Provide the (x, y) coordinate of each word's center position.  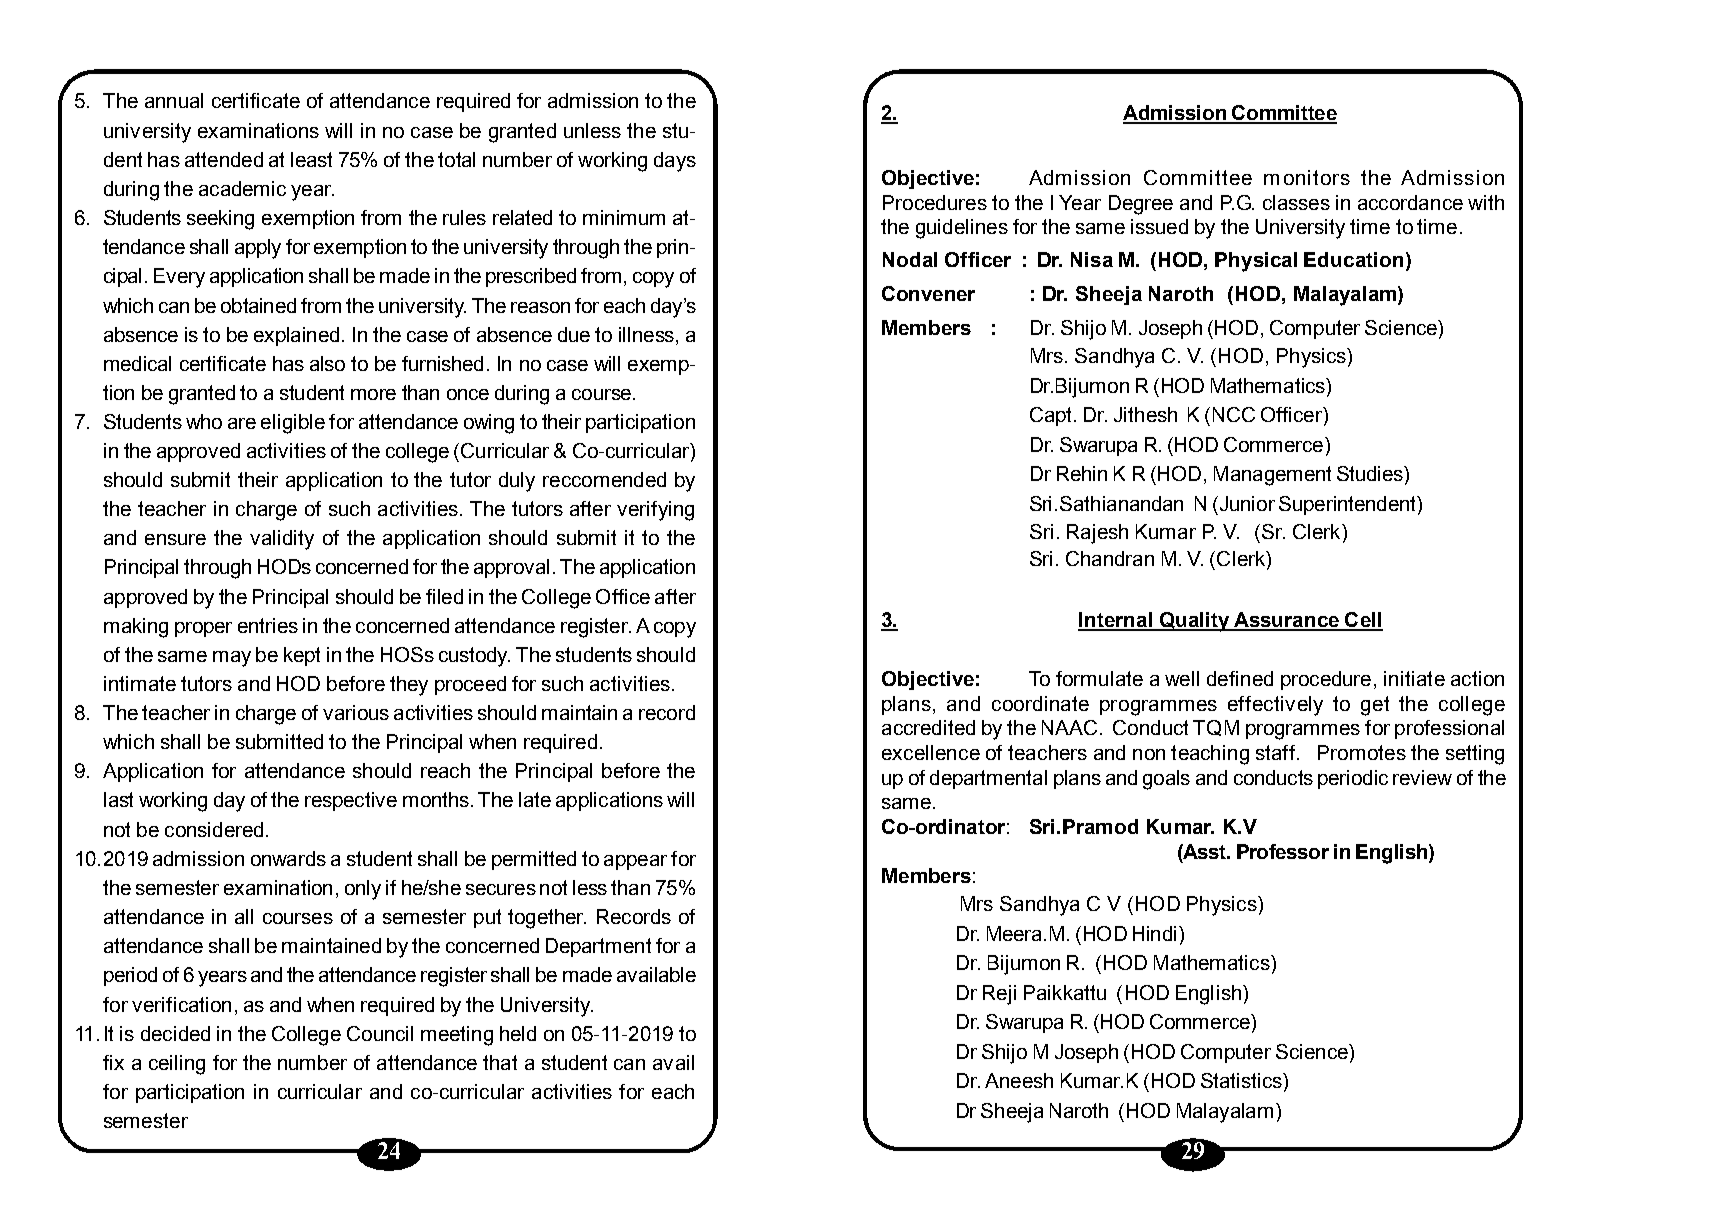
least (311, 159)
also (327, 363)
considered (214, 829)
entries (268, 625)
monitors (1307, 177)
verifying (655, 511)
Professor (1283, 851)
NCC (1234, 414)
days (675, 162)
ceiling (177, 1065)
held (518, 1033)
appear (635, 862)
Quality (1194, 622)
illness (646, 334)
